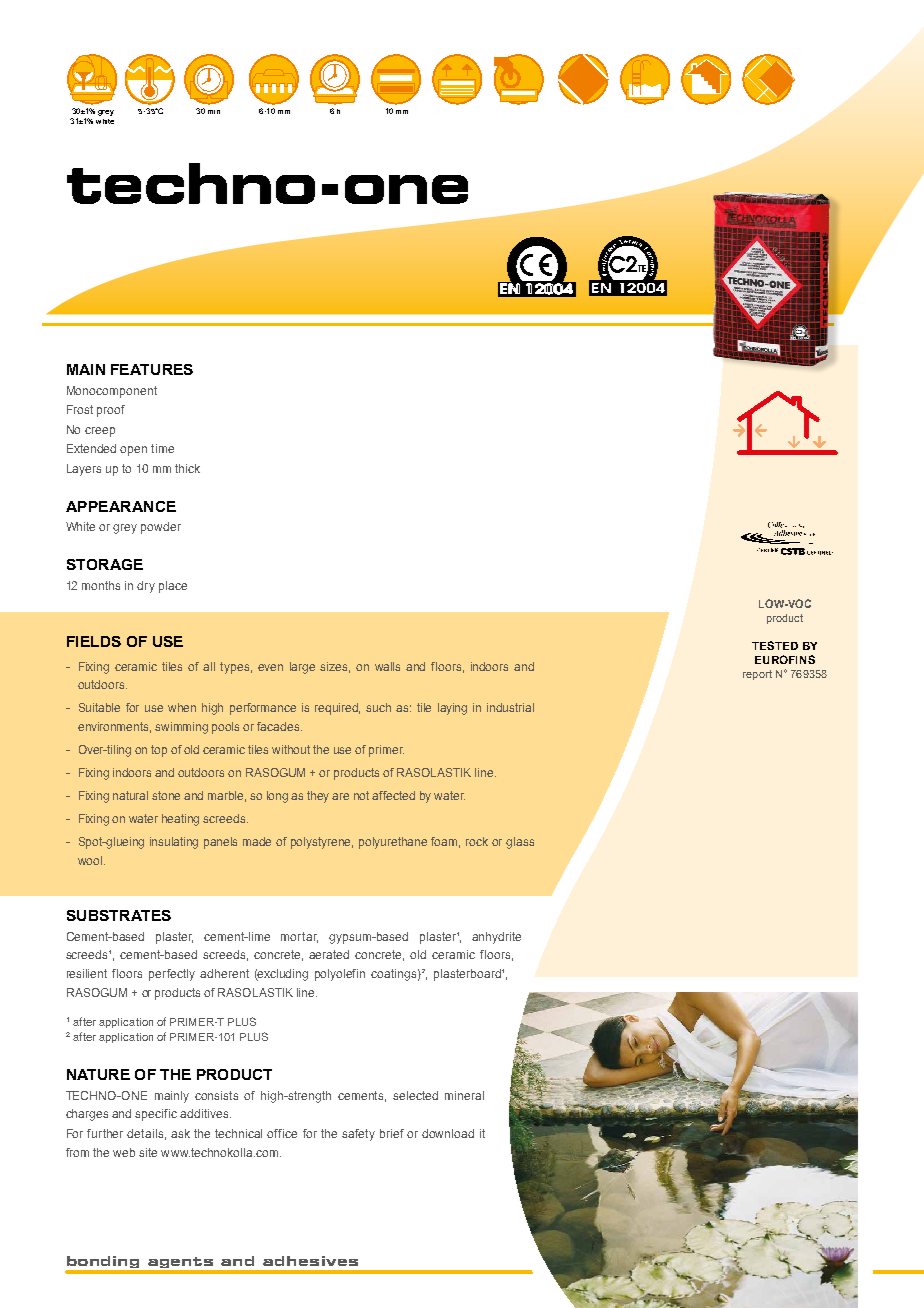 Image resolution: width=924 pixels, height=1308 pixels. Describe the element at coordinates (448, 1133) in the document. I see `download` at that location.
